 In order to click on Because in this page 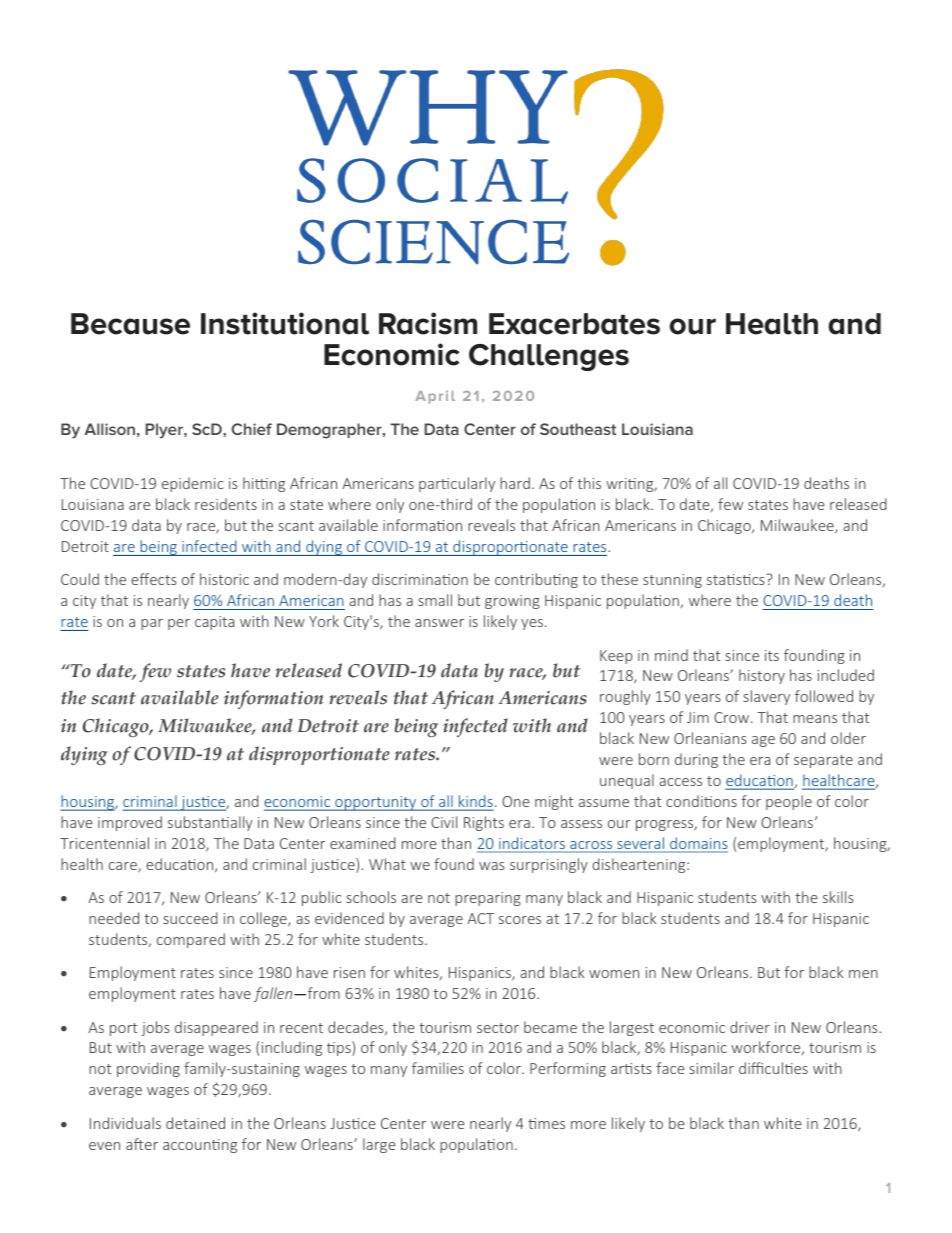, I will do `click(130, 324)`.
